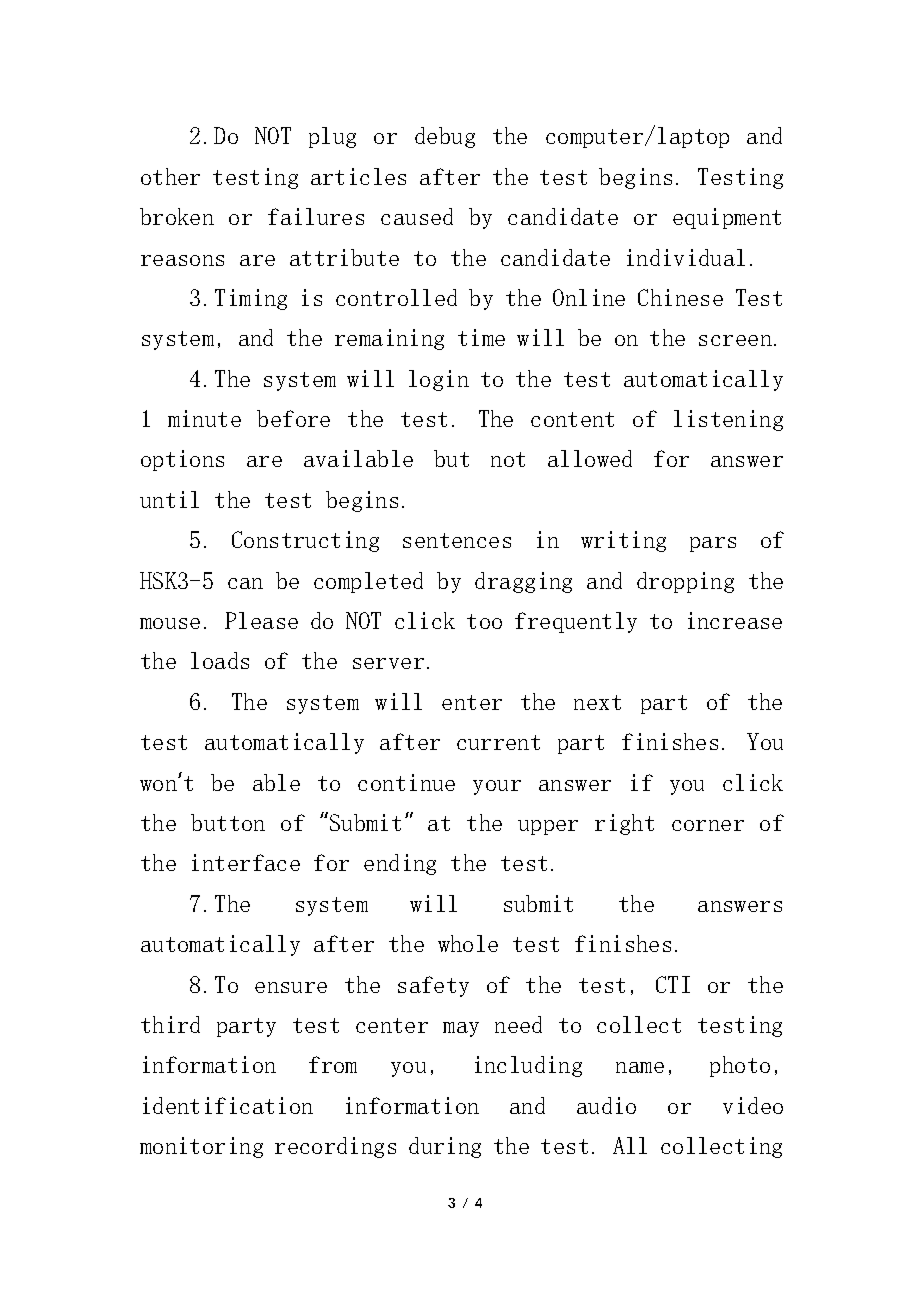  I want to click on equipment, so click(727, 218).
